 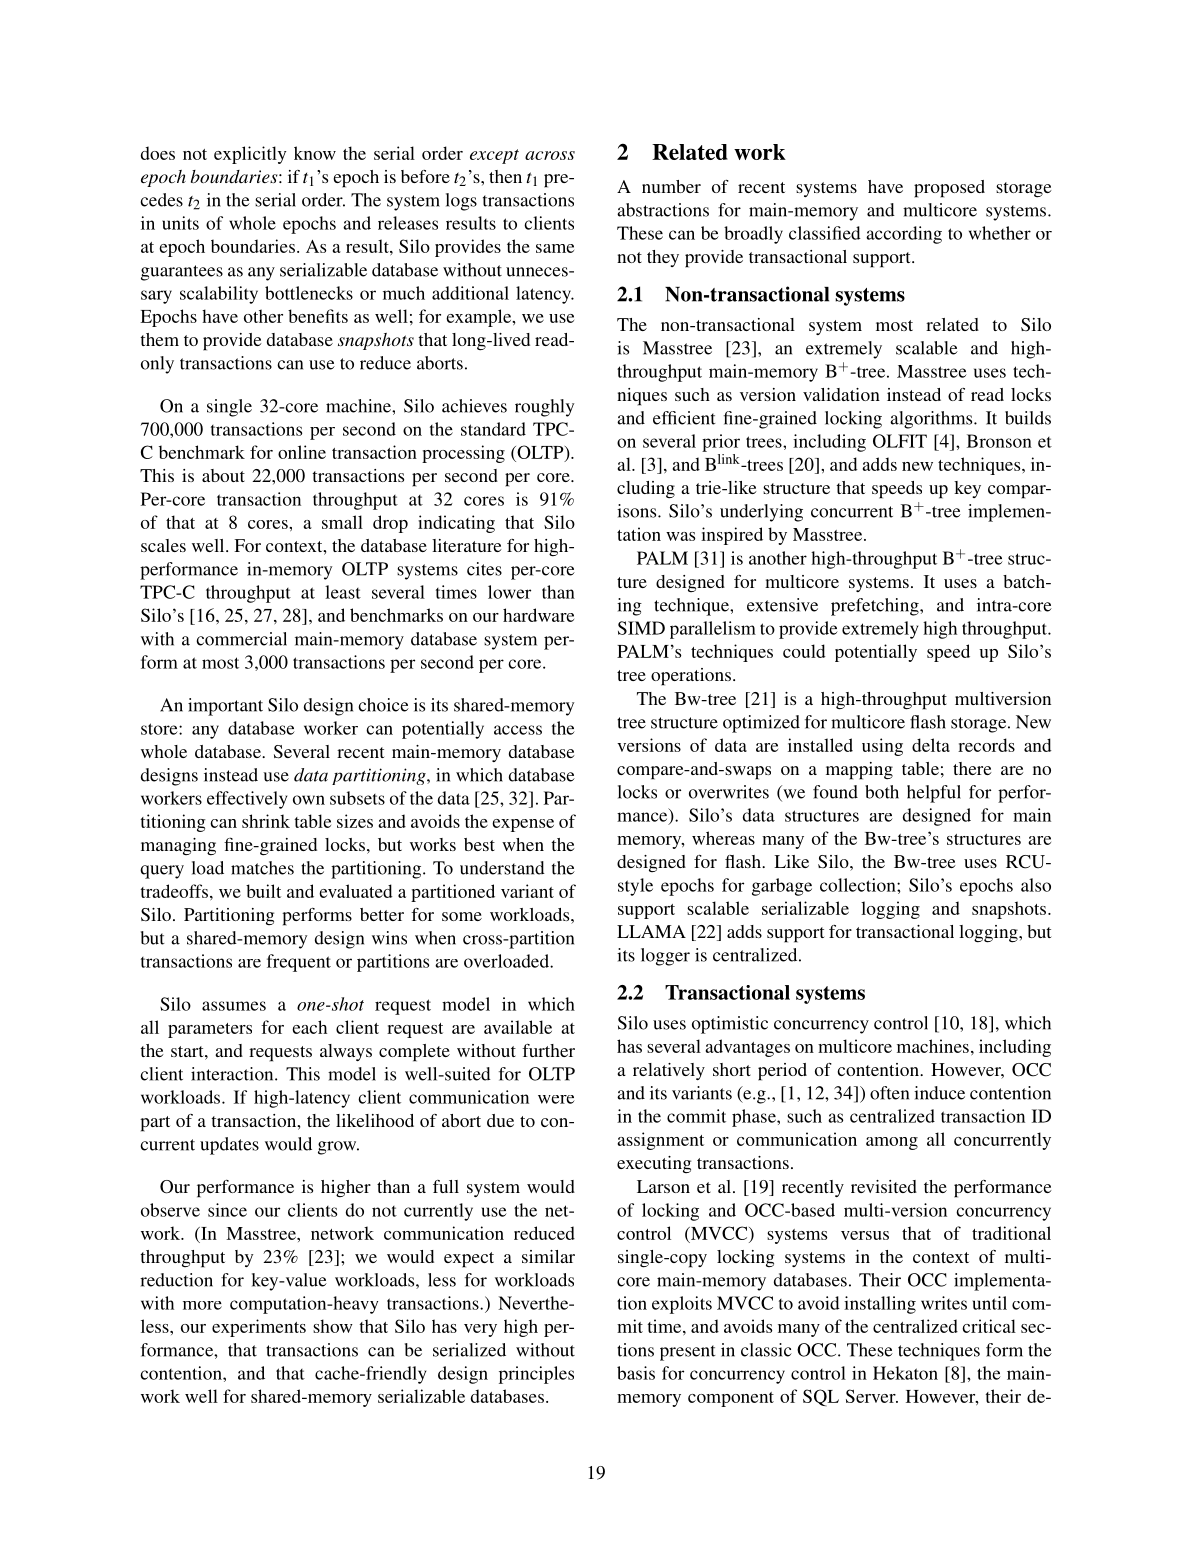 I want to click on number, so click(x=671, y=186).
